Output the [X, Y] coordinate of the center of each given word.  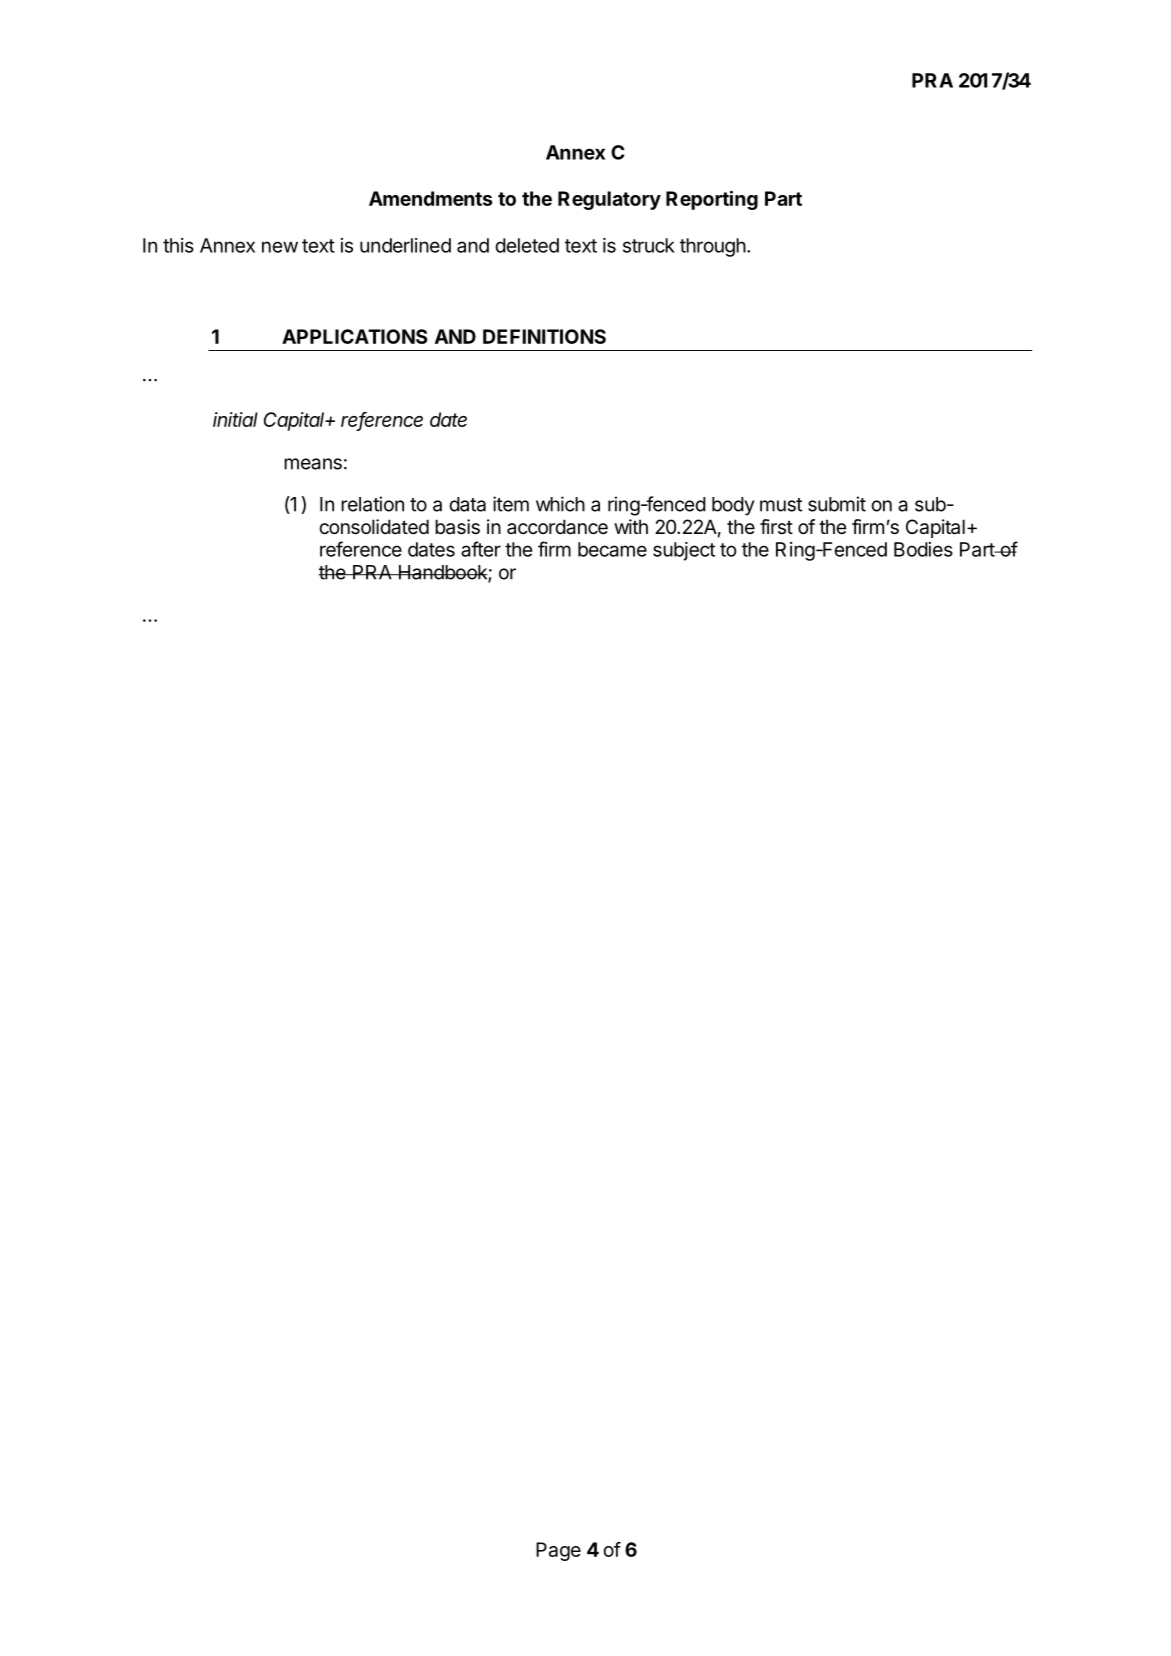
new [280, 247]
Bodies [923, 549]
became [612, 549]
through [713, 247]
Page [558, 1551]
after [481, 549]
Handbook [442, 573]
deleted [527, 245]
